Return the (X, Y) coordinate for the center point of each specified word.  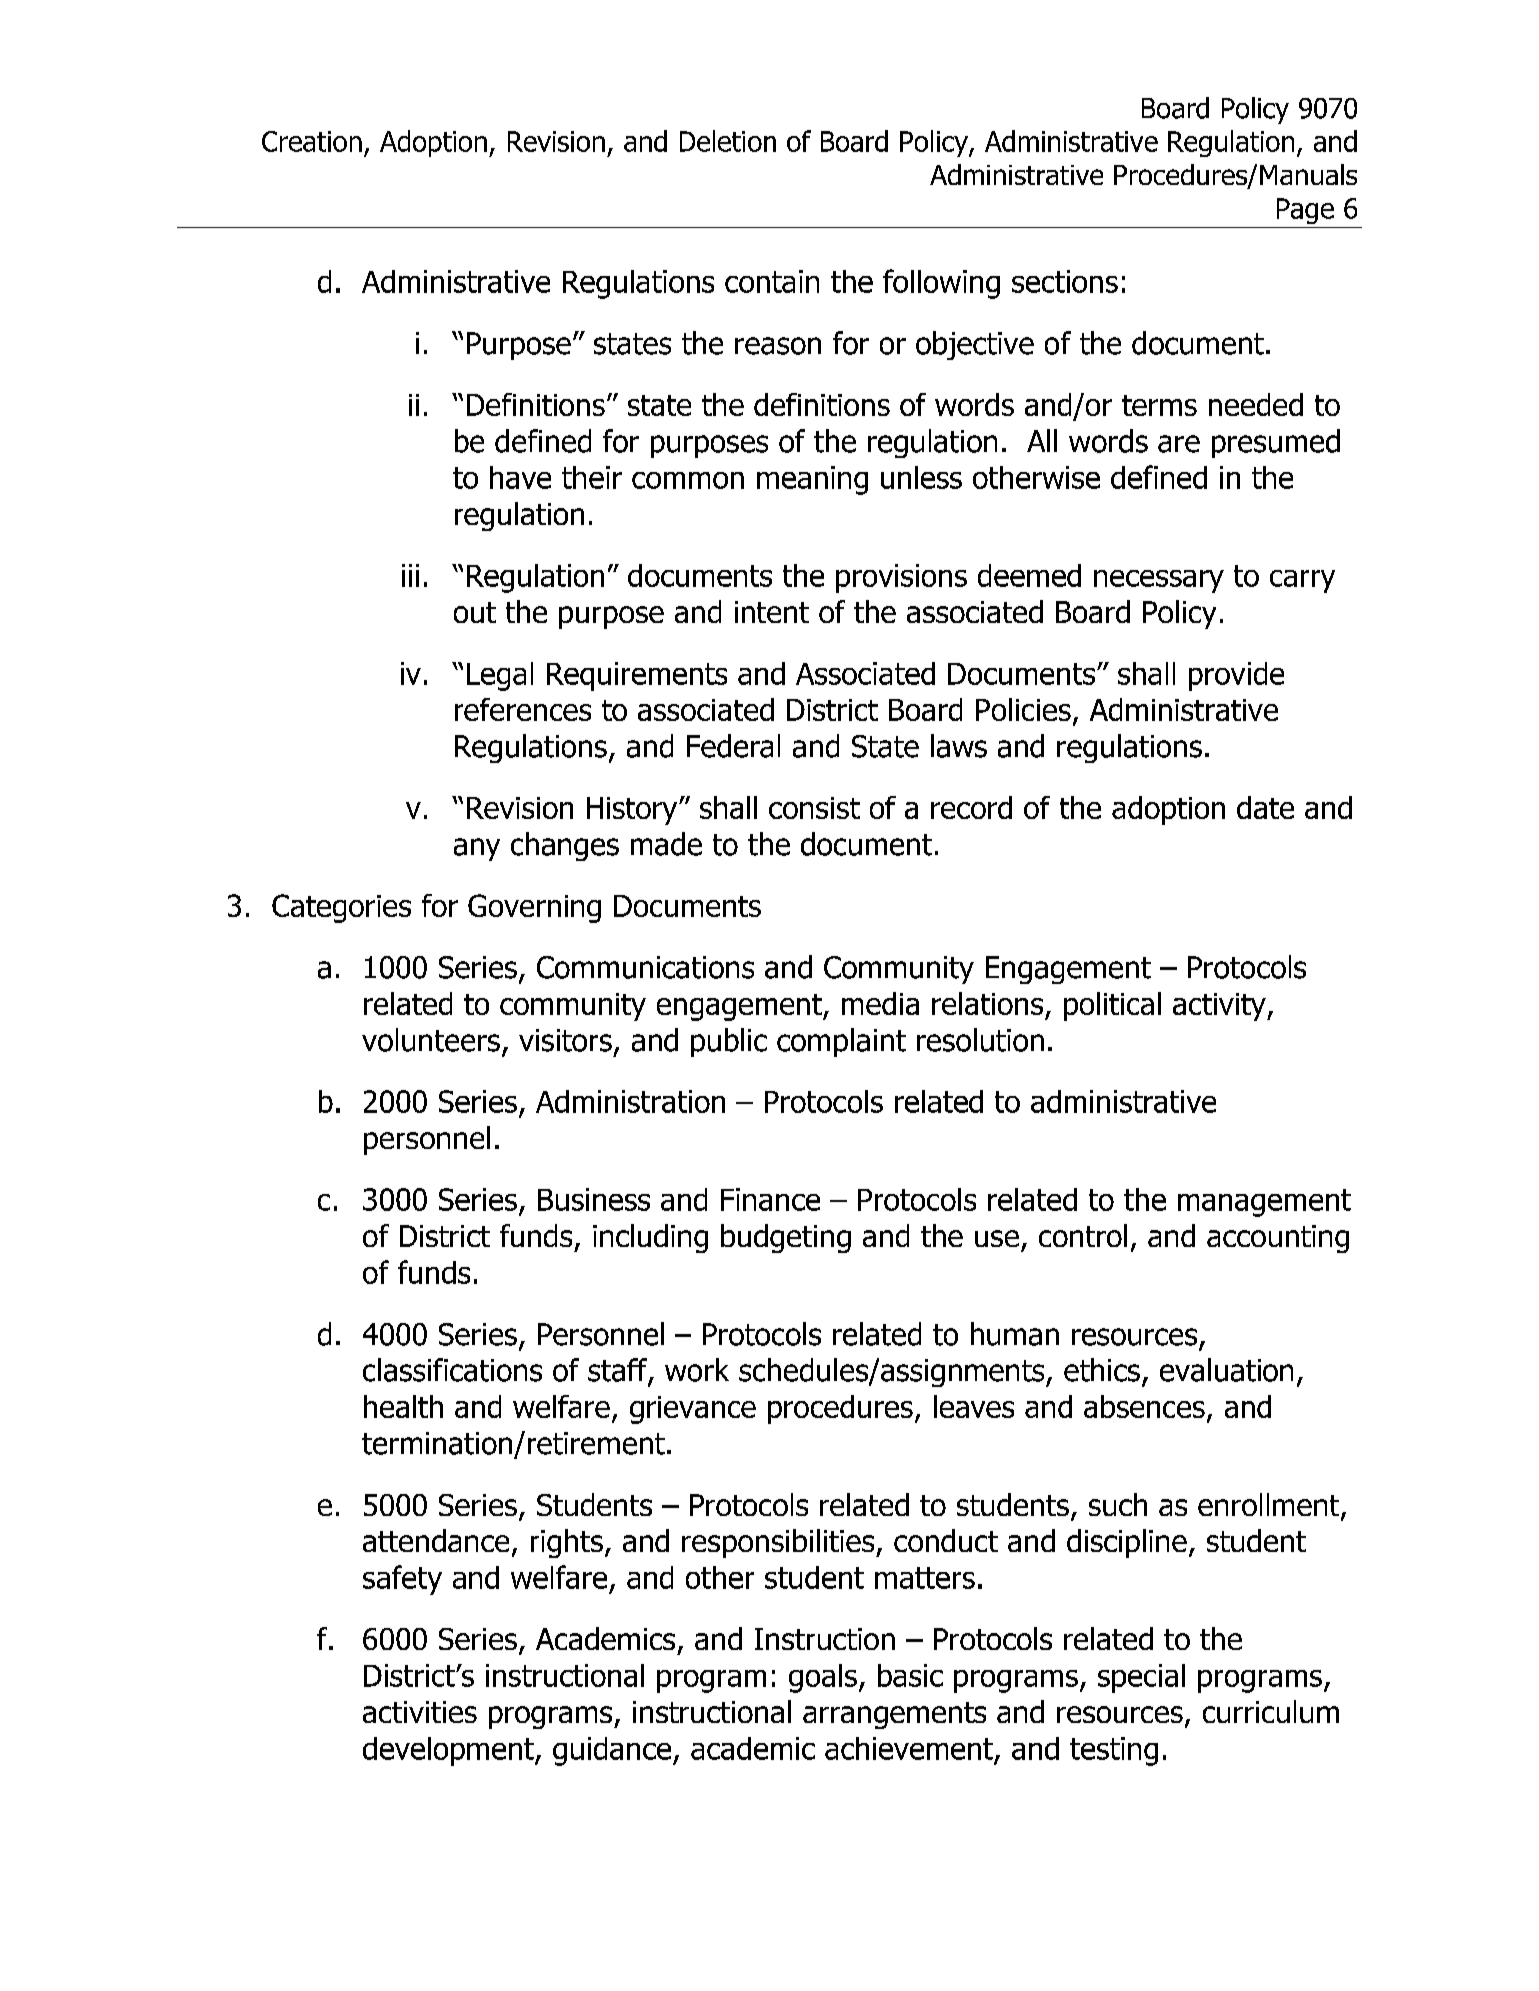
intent (772, 612)
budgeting (786, 1238)
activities (420, 1712)
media (880, 1003)
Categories (341, 908)
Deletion (728, 141)
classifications (452, 1370)
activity (1220, 1007)
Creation (312, 141)
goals (823, 1678)
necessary (1159, 581)
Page (1305, 211)
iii (410, 575)
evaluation (1226, 1370)
